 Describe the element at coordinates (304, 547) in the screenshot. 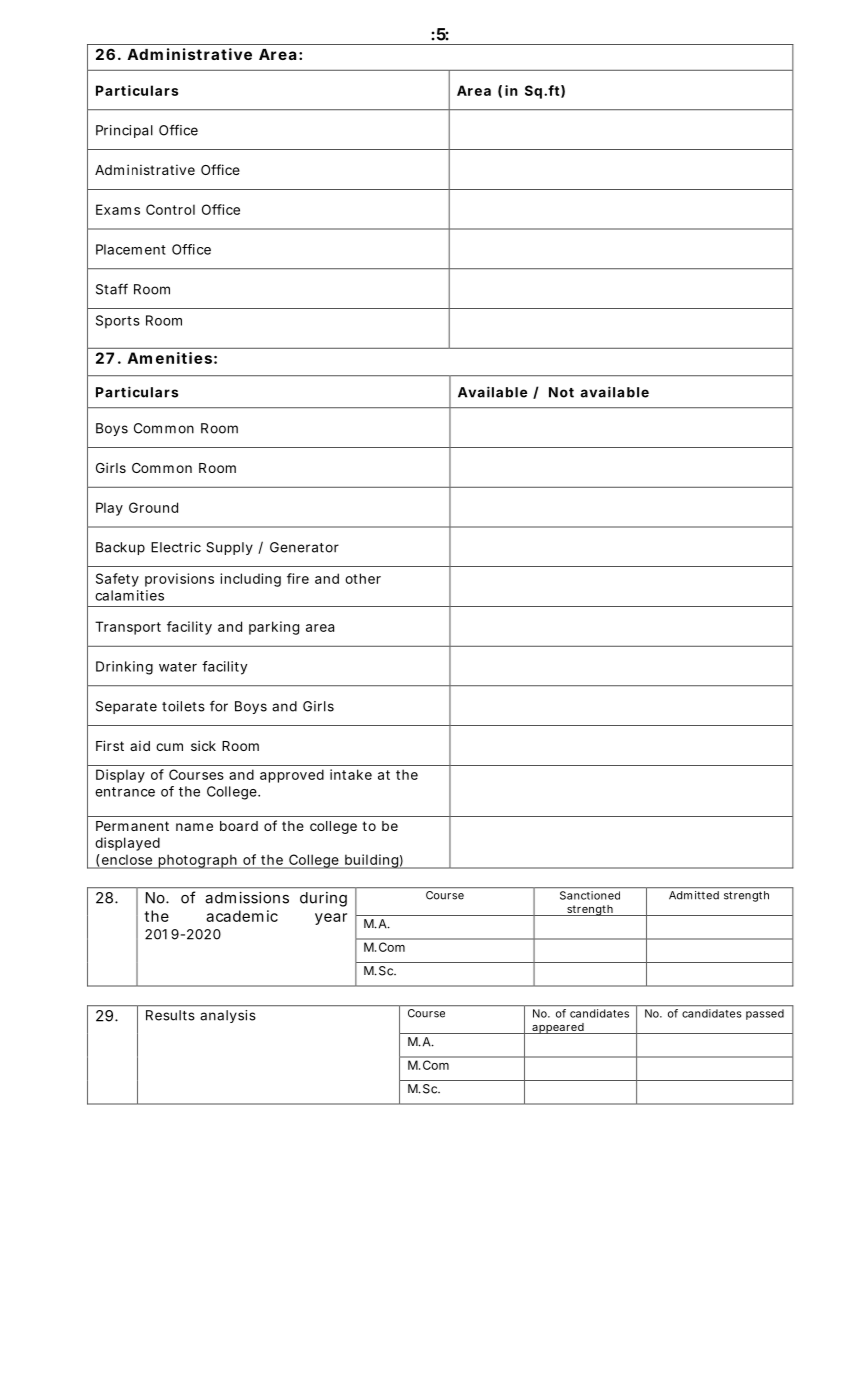

I see `Generator` at that location.
